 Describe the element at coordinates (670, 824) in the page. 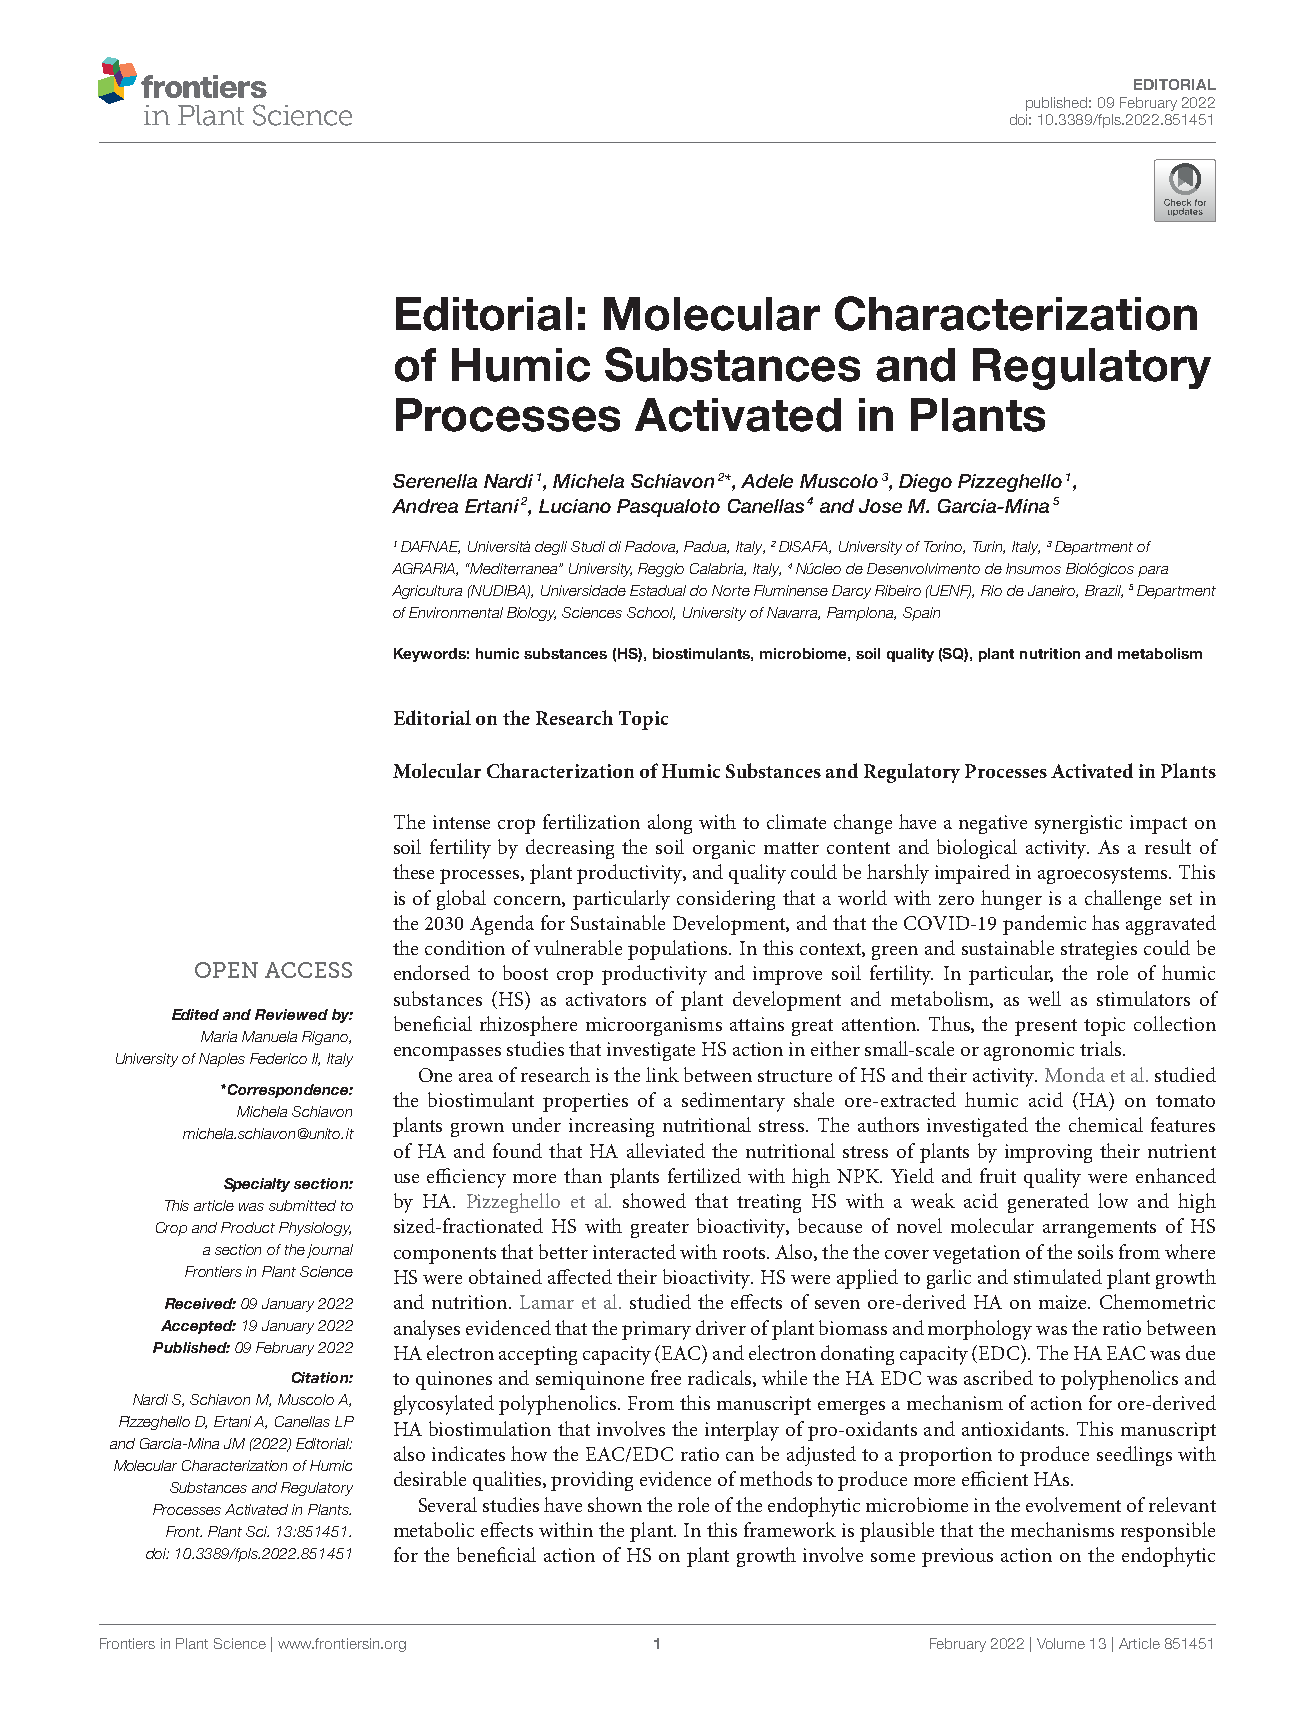

I see `along` at that location.
